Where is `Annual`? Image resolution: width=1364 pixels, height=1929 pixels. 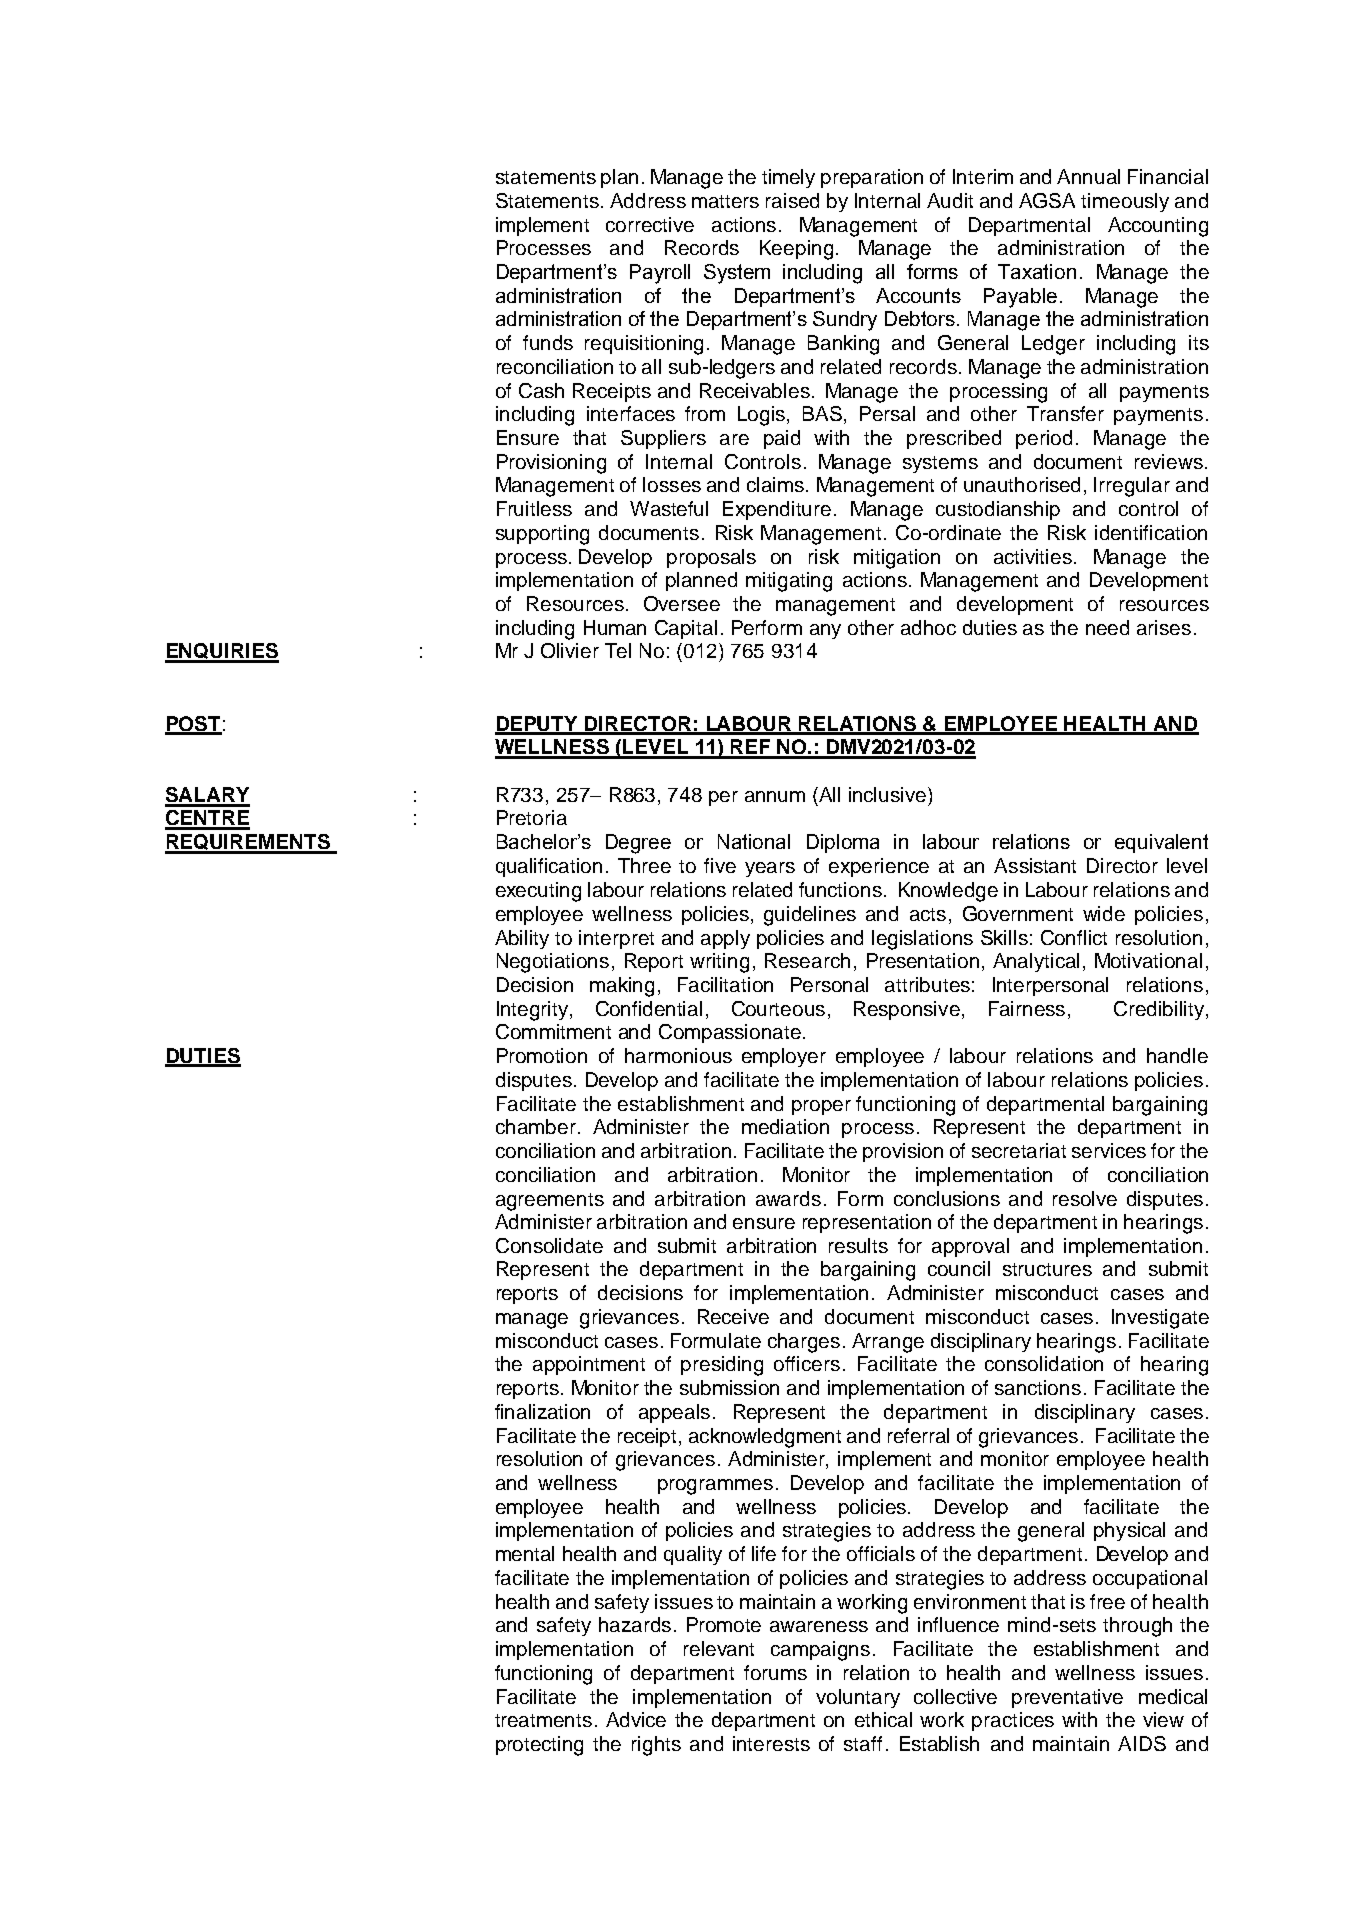
Annual is located at coordinates (1088, 176).
